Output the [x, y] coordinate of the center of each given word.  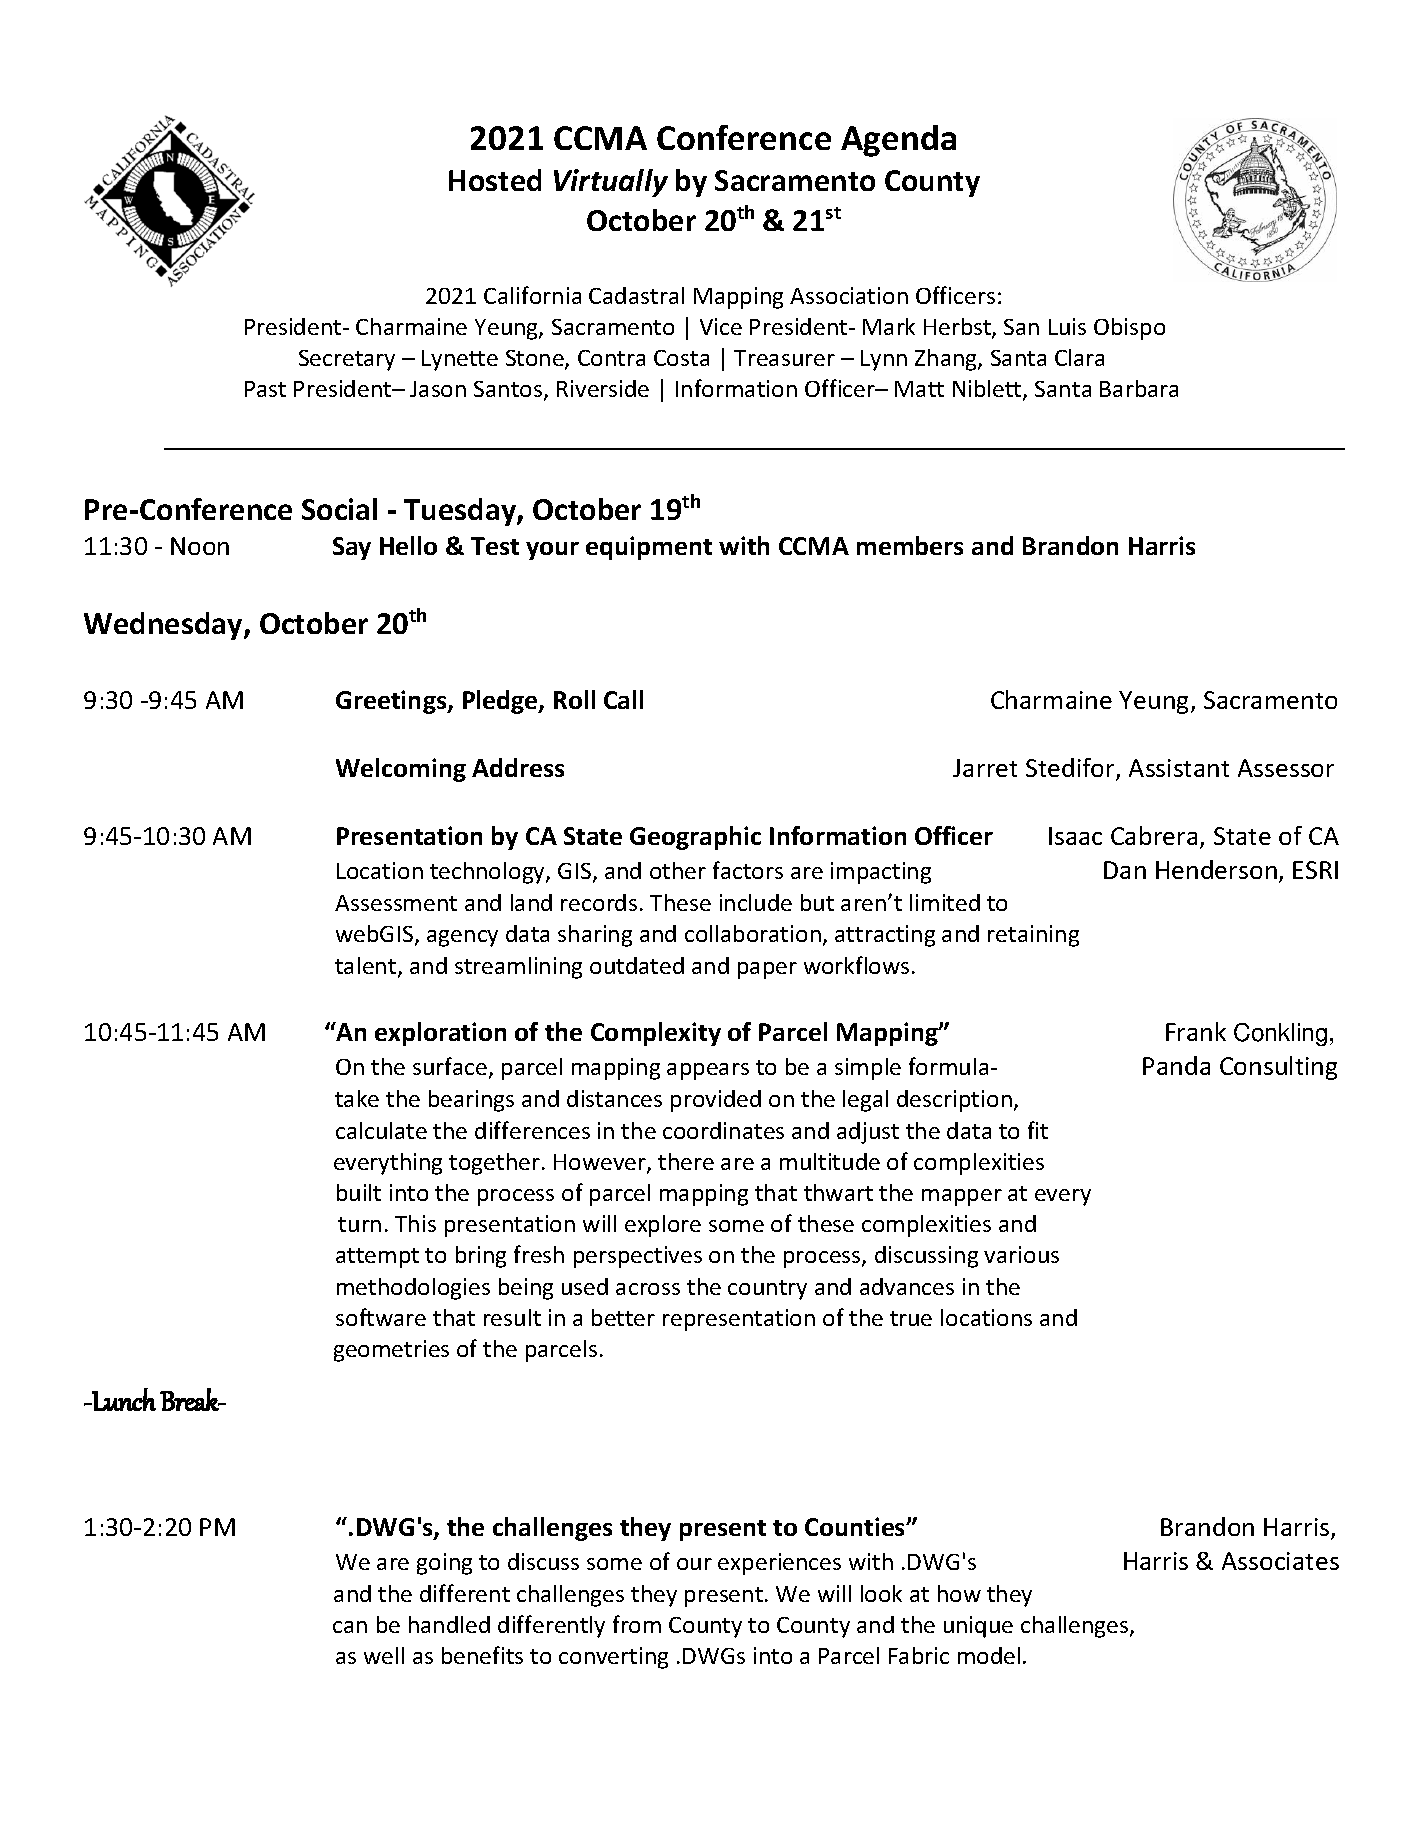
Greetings [392, 702]
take [357, 1098]
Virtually [611, 183]
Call [623, 699]
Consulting [1278, 1068]
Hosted [495, 180]
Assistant [1179, 768]
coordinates [723, 1130]
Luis [1067, 326]
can [350, 1627]
